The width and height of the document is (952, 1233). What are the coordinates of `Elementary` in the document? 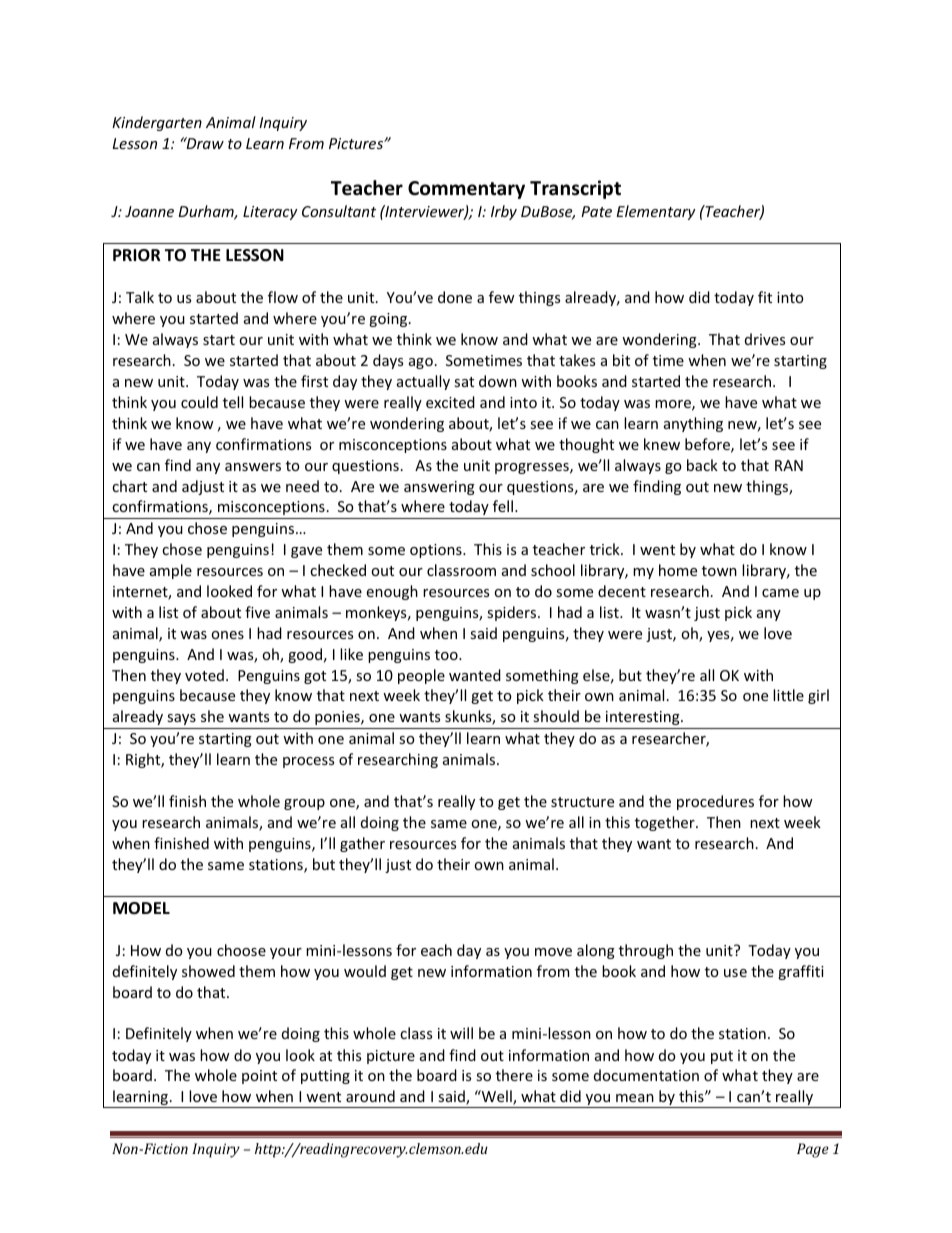 It's located at (655, 212).
